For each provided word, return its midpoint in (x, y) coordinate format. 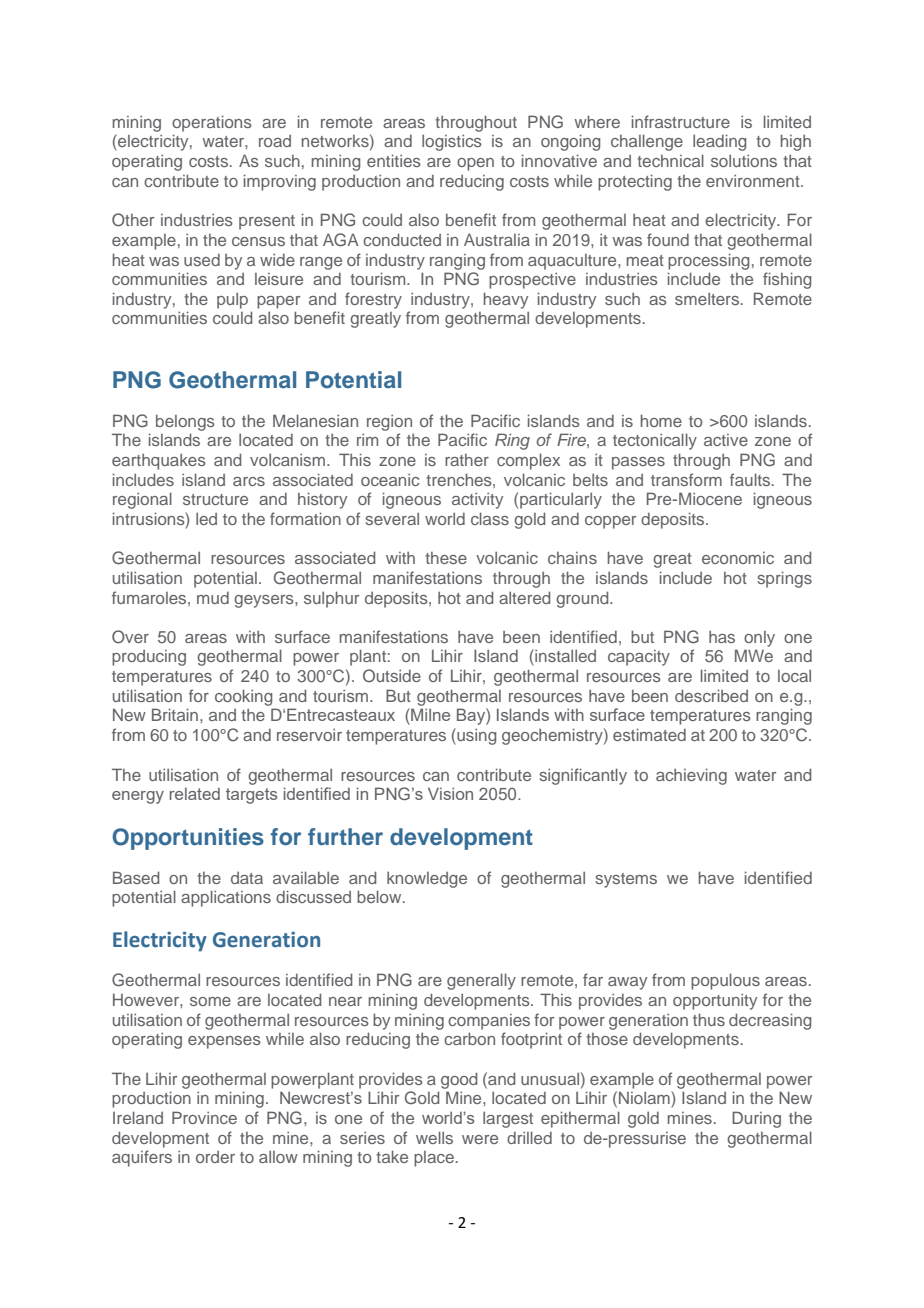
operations (212, 123)
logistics (452, 143)
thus (709, 1019)
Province (204, 1117)
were (480, 1139)
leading (719, 142)
